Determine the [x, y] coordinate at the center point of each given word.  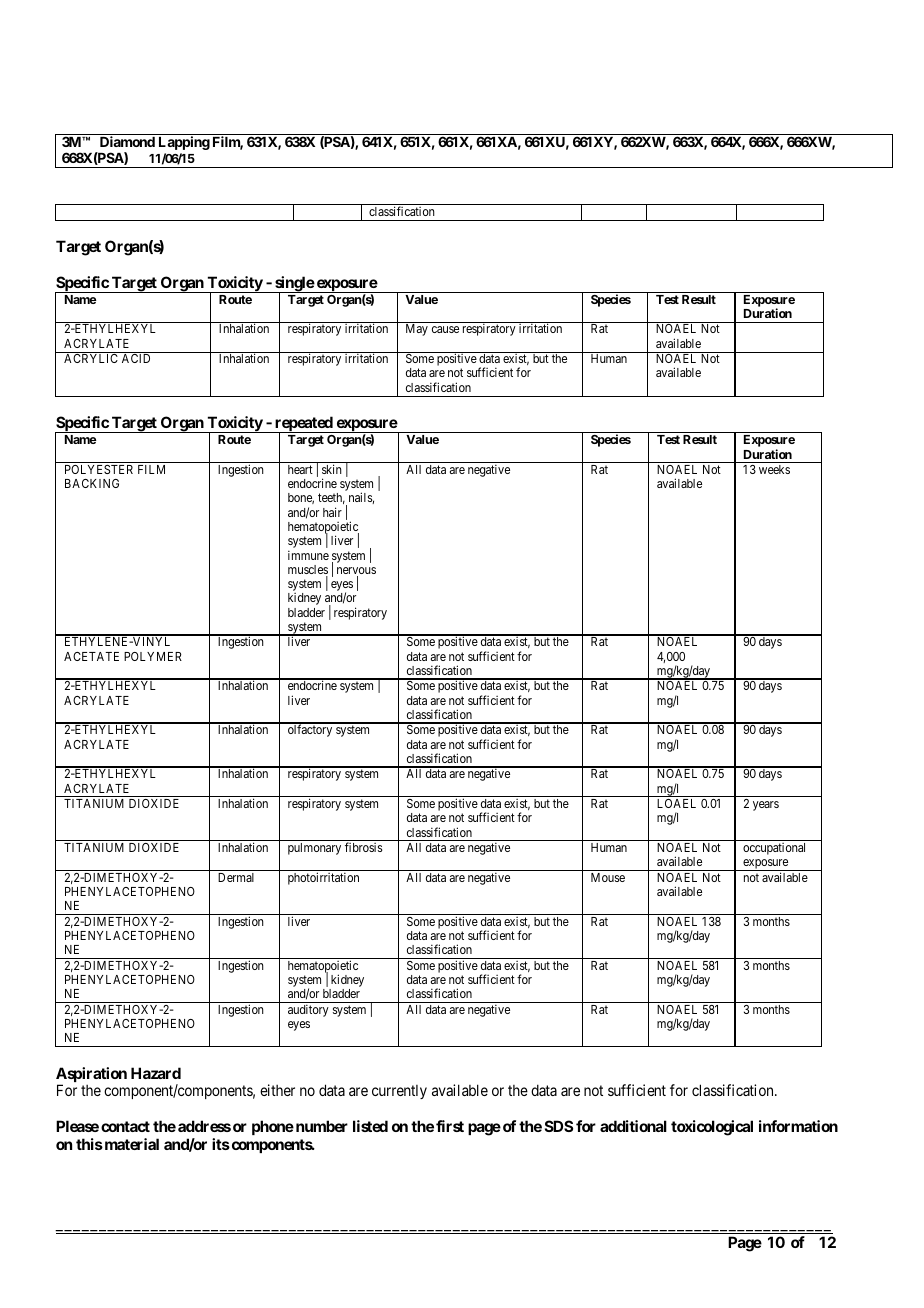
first [450, 1126]
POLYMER [153, 656]
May [417, 330]
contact [125, 1126]
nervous [356, 572]
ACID [136, 358]
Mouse [608, 877]
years [766, 806]
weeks [774, 469]
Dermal [236, 877]
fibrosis [364, 847]
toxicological [712, 1128]
